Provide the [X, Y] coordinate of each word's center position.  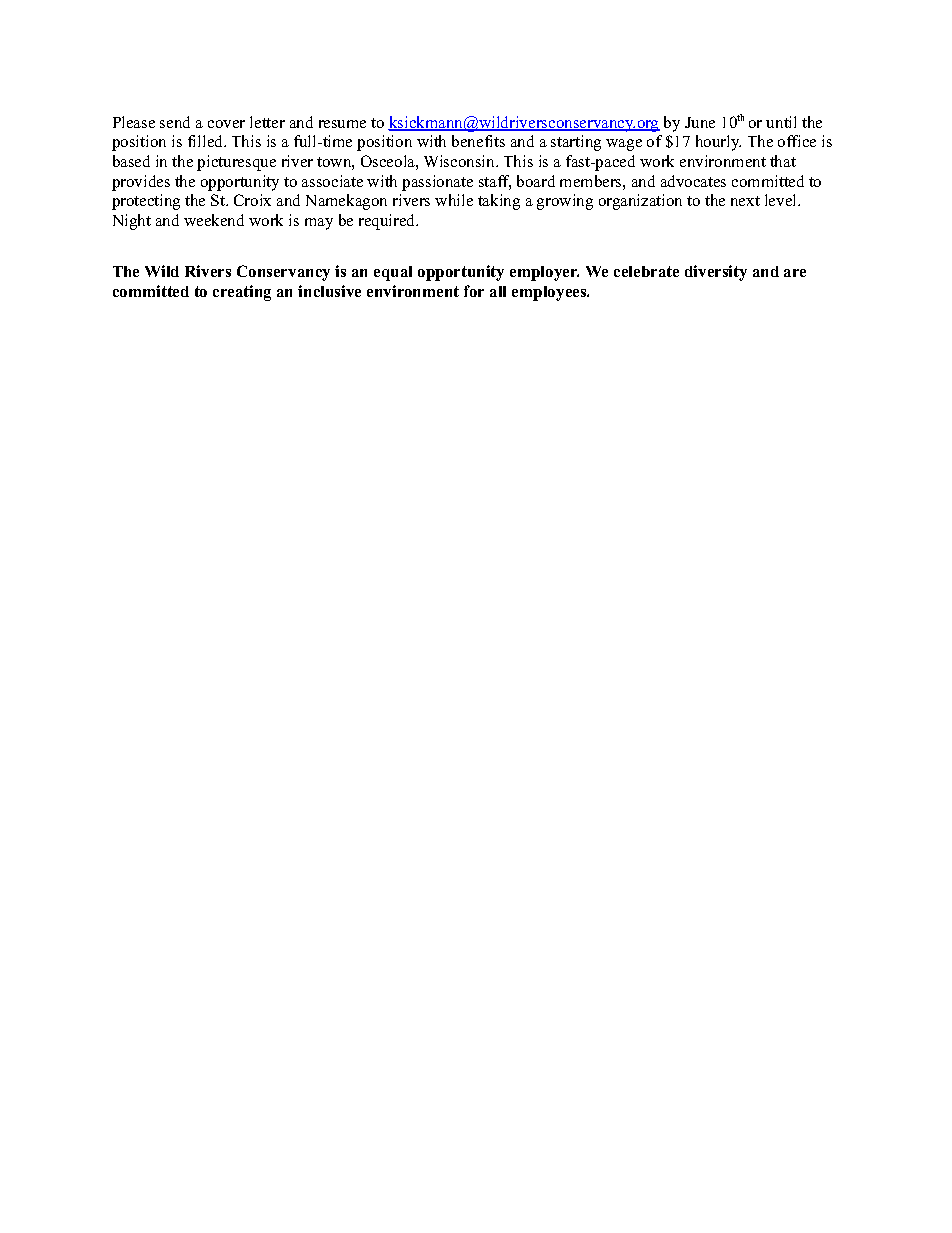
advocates [693, 181]
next [745, 201]
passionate [437, 183]
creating [242, 293]
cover [226, 124]
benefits [478, 141]
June [700, 122]
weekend [214, 220]
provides [141, 183]
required [388, 222]
